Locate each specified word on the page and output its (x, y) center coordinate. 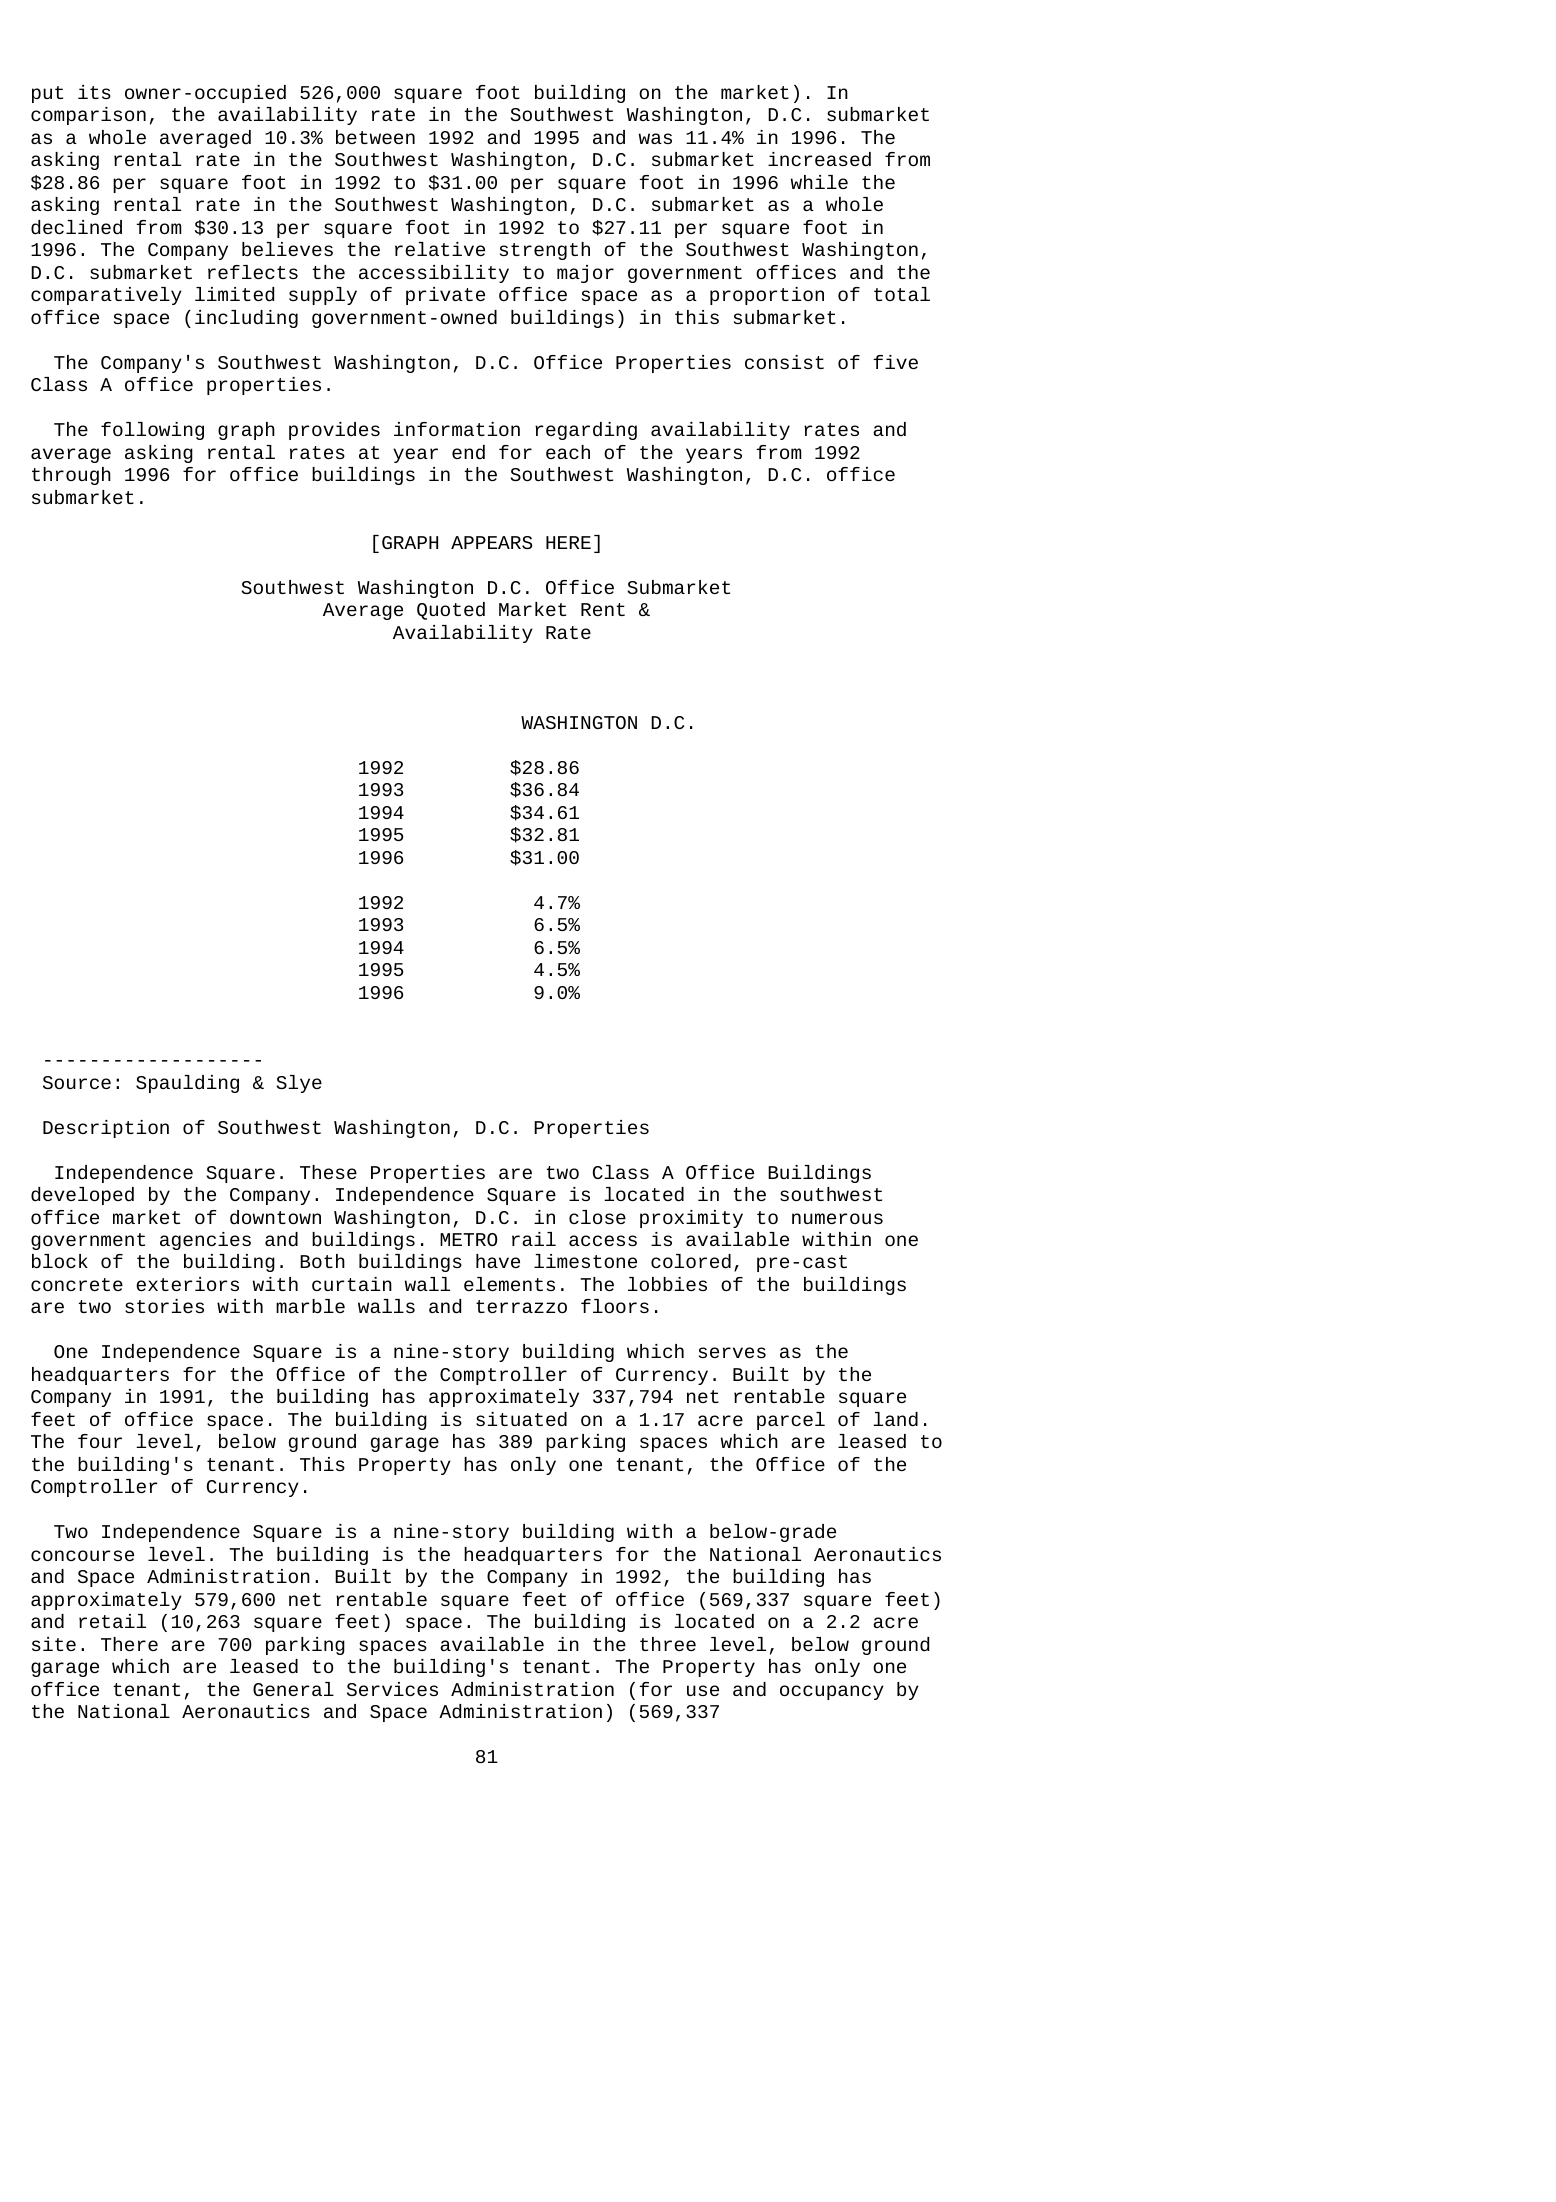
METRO (469, 1239)
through (71, 476)
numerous (837, 1218)
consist (784, 362)
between (375, 137)
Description (106, 1129)
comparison (88, 116)
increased (819, 159)
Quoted (451, 611)
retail (112, 1621)
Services (392, 1689)
